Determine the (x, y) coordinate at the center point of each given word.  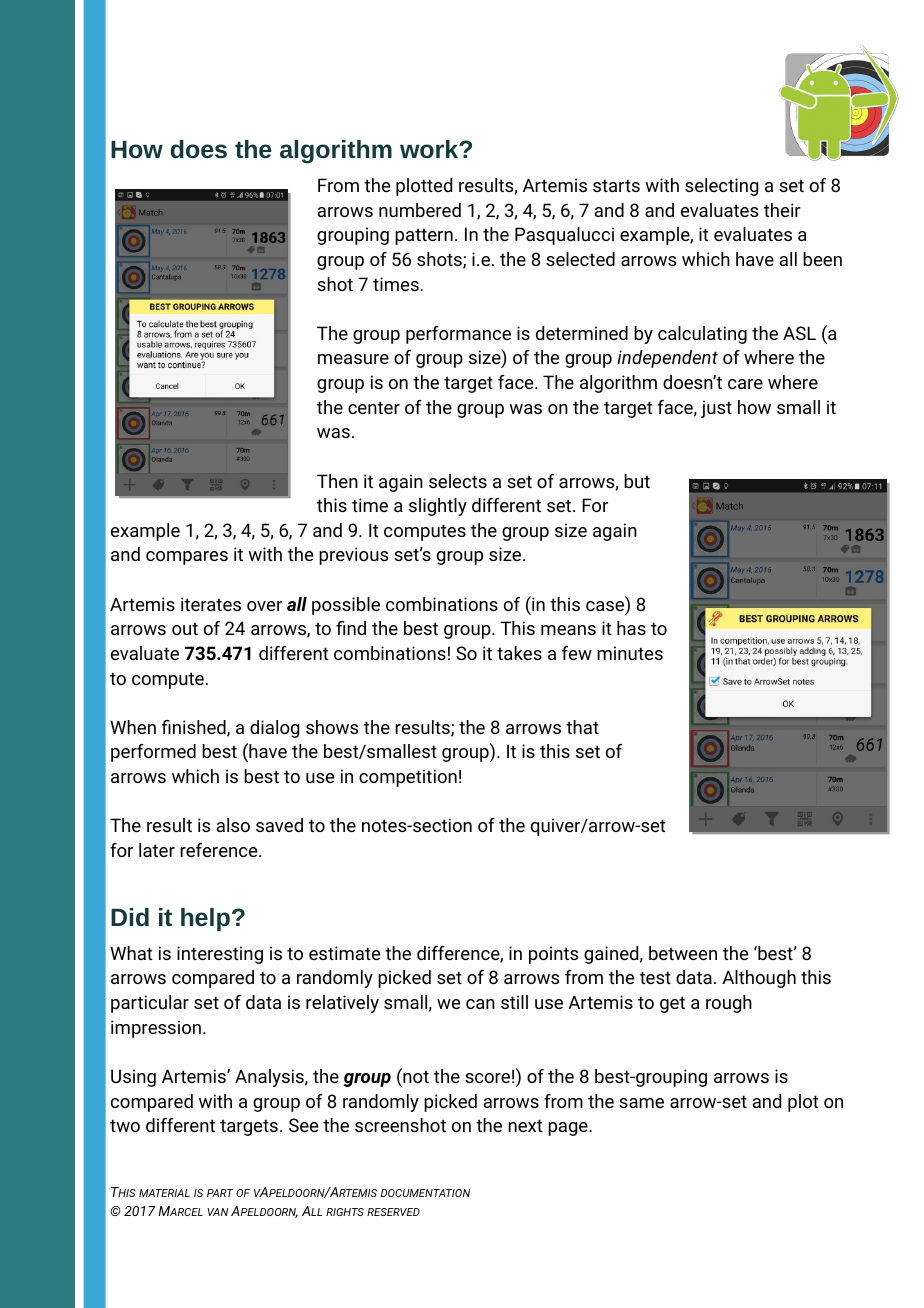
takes (519, 653)
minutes (630, 653)
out (185, 628)
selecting (721, 187)
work (430, 149)
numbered (420, 210)
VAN (217, 1212)
